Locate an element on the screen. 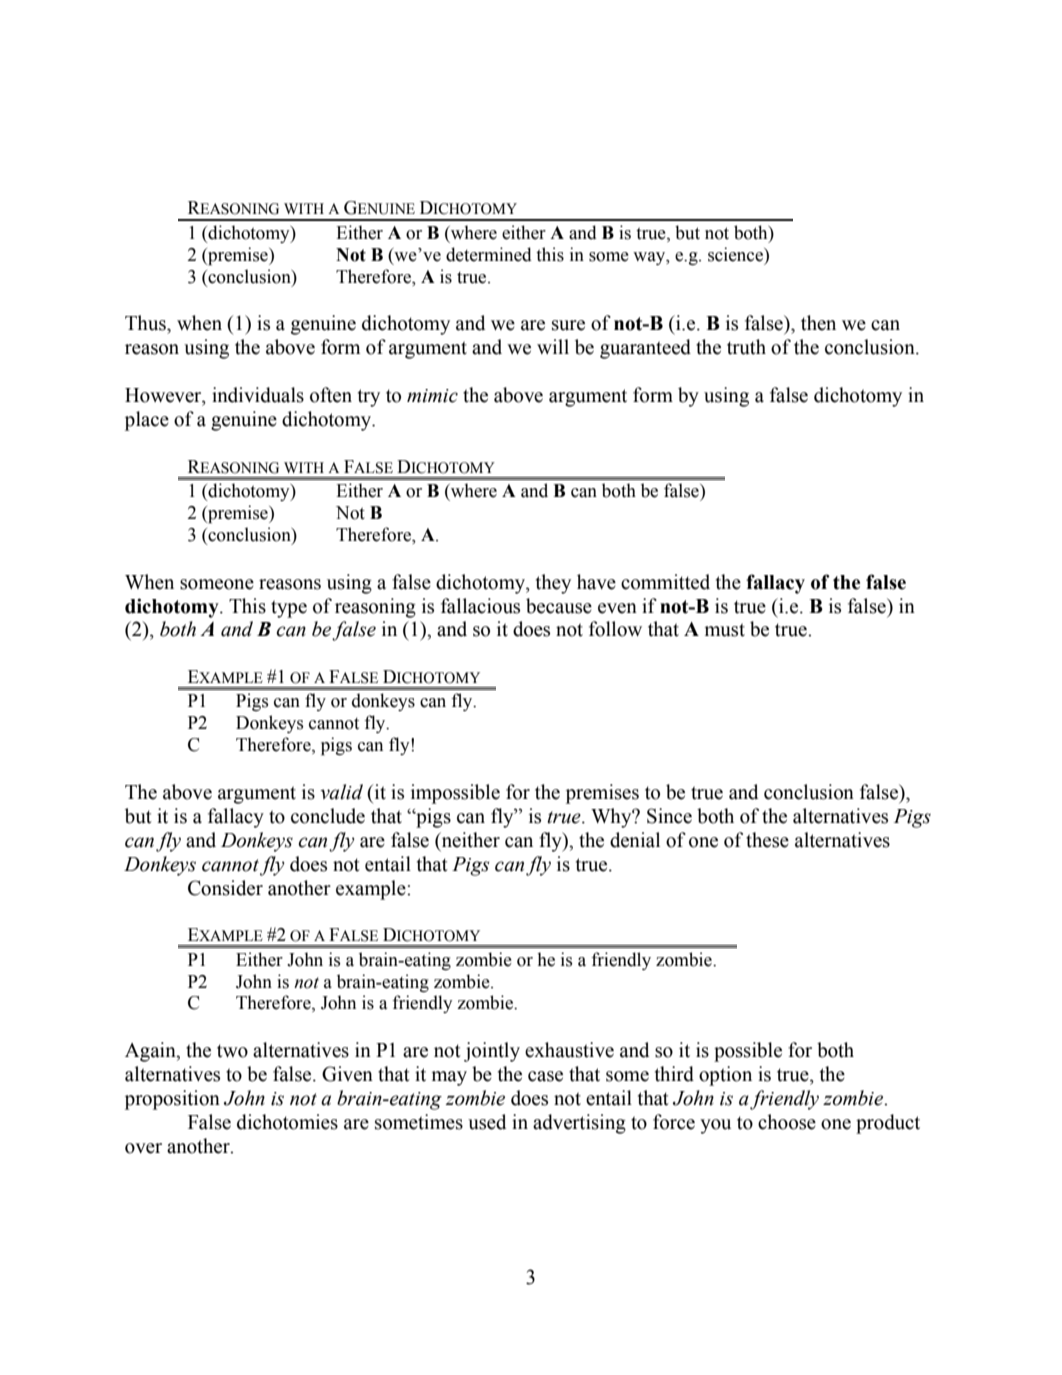 The image size is (1062, 1375). they is located at coordinates (553, 584).
